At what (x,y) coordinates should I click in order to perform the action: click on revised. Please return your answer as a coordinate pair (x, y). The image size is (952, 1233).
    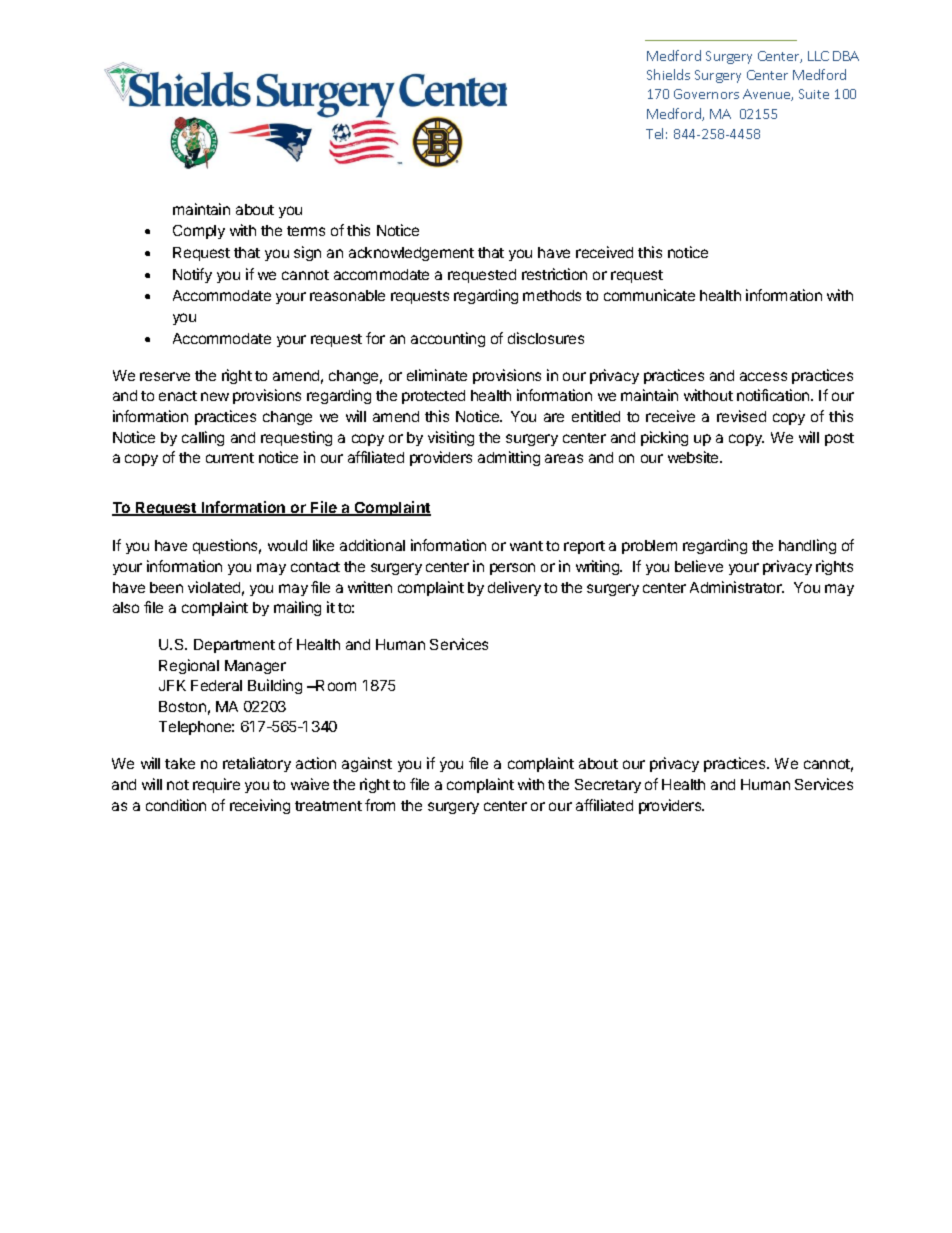
    Looking at the image, I should click on (741, 416).
